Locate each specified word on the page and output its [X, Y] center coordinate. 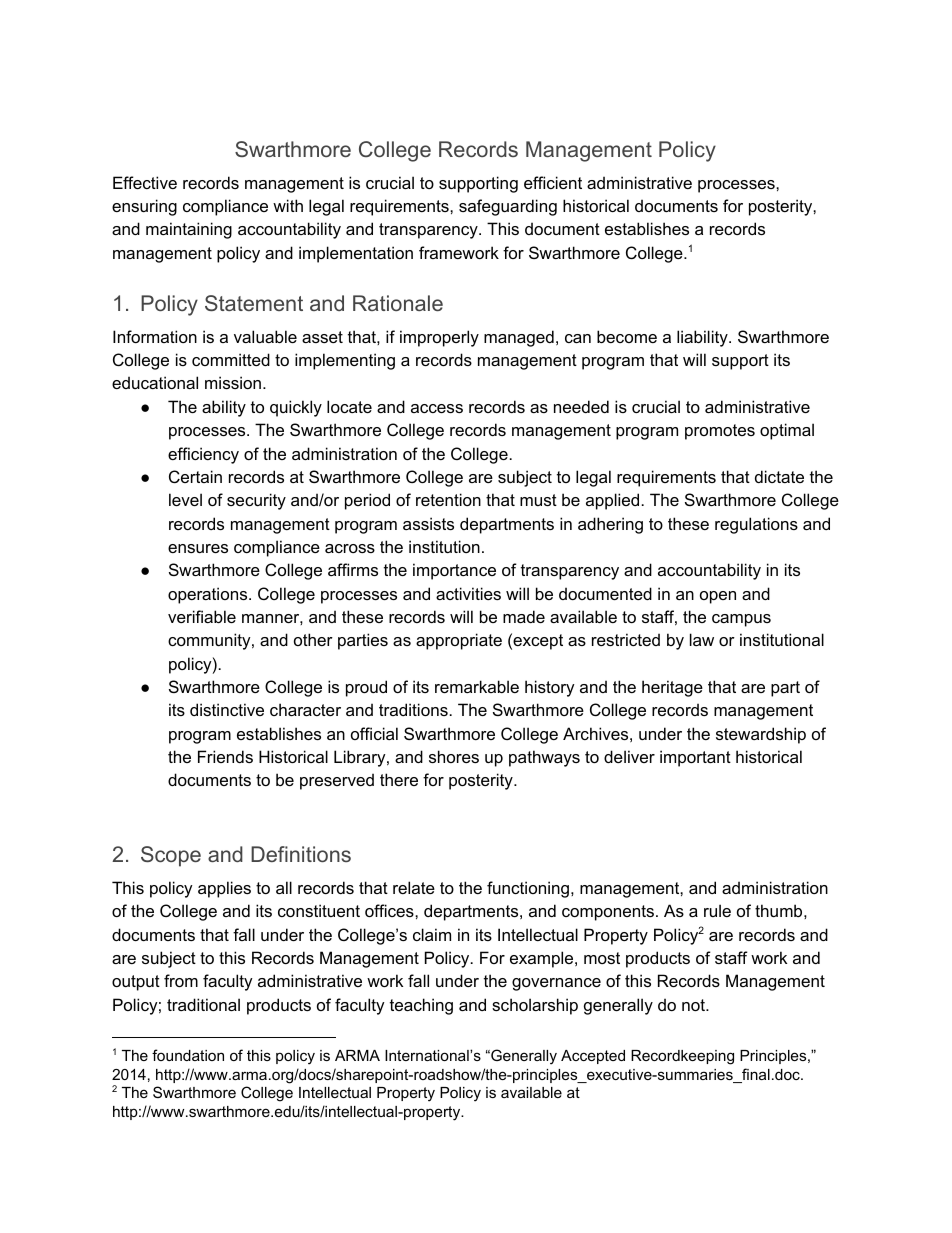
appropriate [459, 641]
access [437, 408]
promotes [720, 432]
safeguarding [508, 207]
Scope [171, 856]
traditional [203, 1004]
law [702, 639]
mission [233, 382]
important [695, 758]
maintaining [189, 230]
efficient [553, 182]
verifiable [202, 616]
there [399, 779]
